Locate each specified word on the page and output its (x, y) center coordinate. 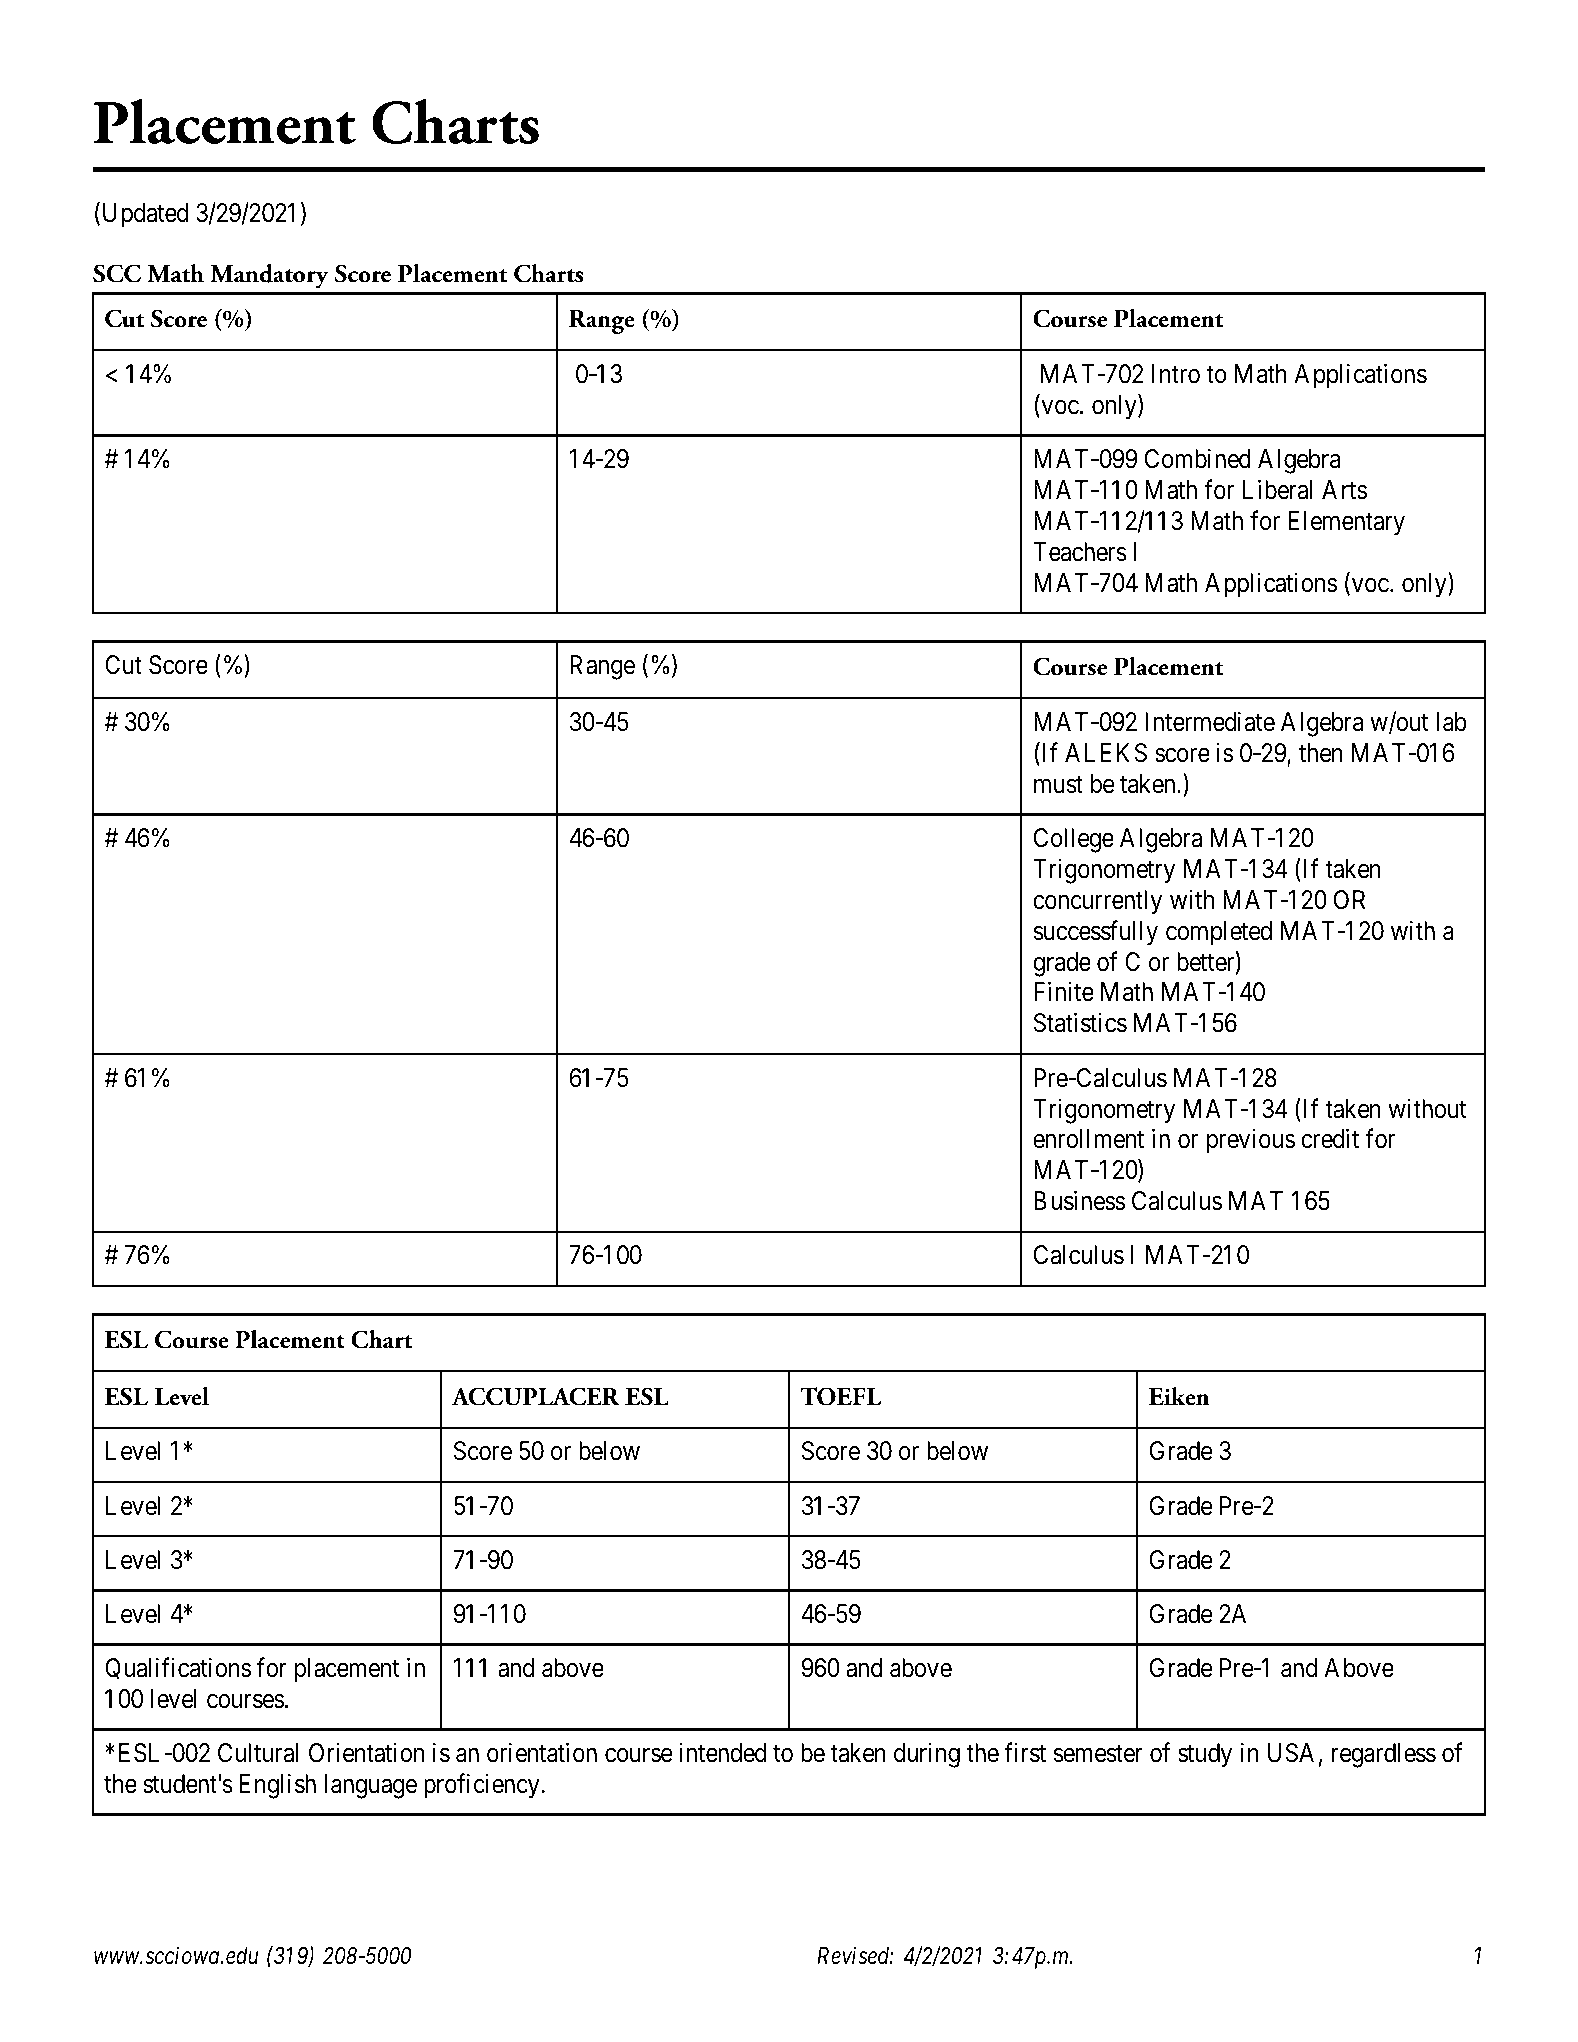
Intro (1176, 374)
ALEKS (1106, 753)
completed (1219, 933)
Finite (1064, 992)
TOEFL (841, 1396)
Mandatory (269, 276)
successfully (1096, 933)
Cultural (258, 1753)
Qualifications (178, 1668)
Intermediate (1210, 721)
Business (1079, 1201)
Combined (1198, 458)
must (1058, 785)
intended (722, 1753)
